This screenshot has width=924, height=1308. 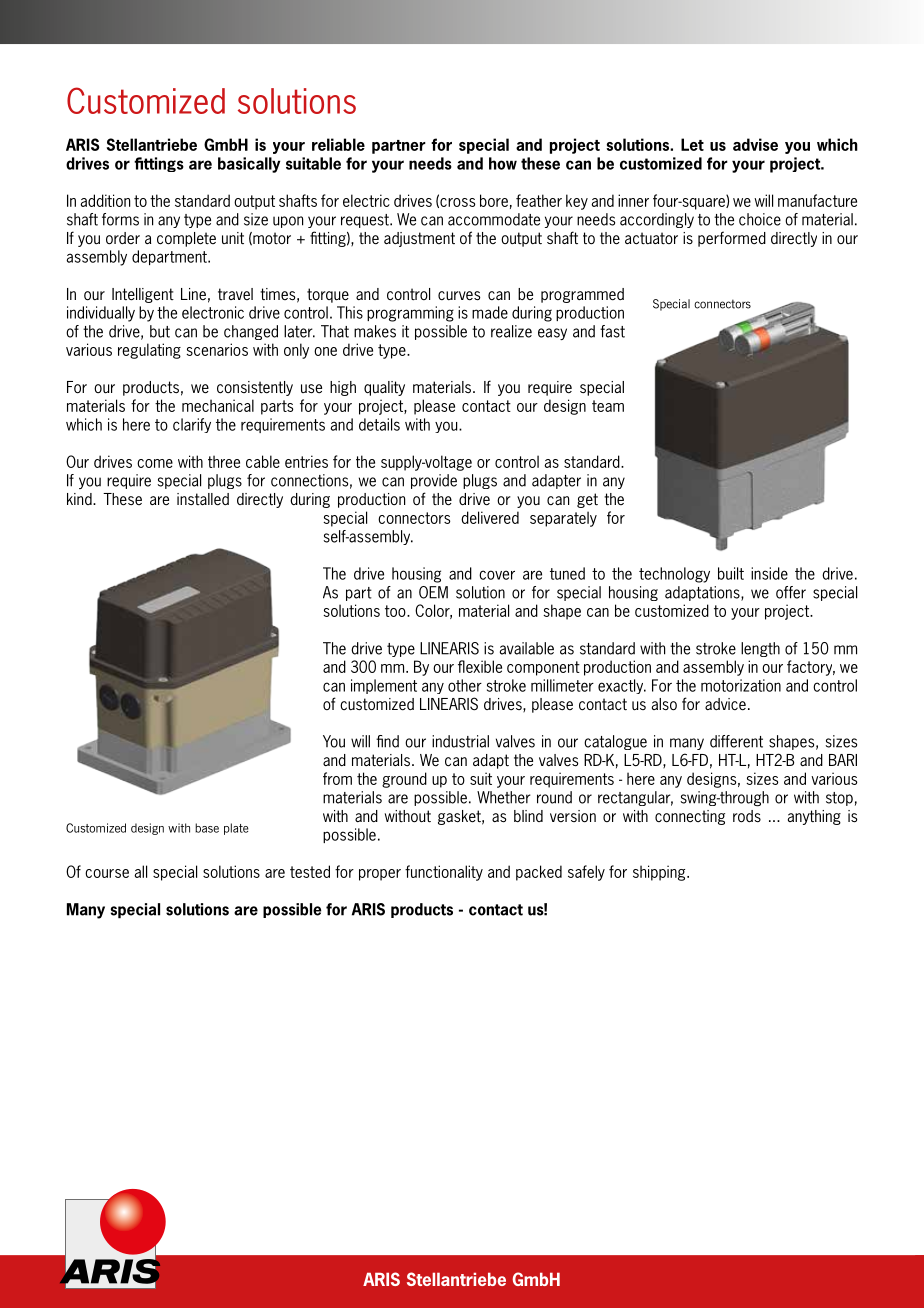 What do you see at coordinates (203, 499) in the screenshot?
I see `installed` at bounding box center [203, 499].
